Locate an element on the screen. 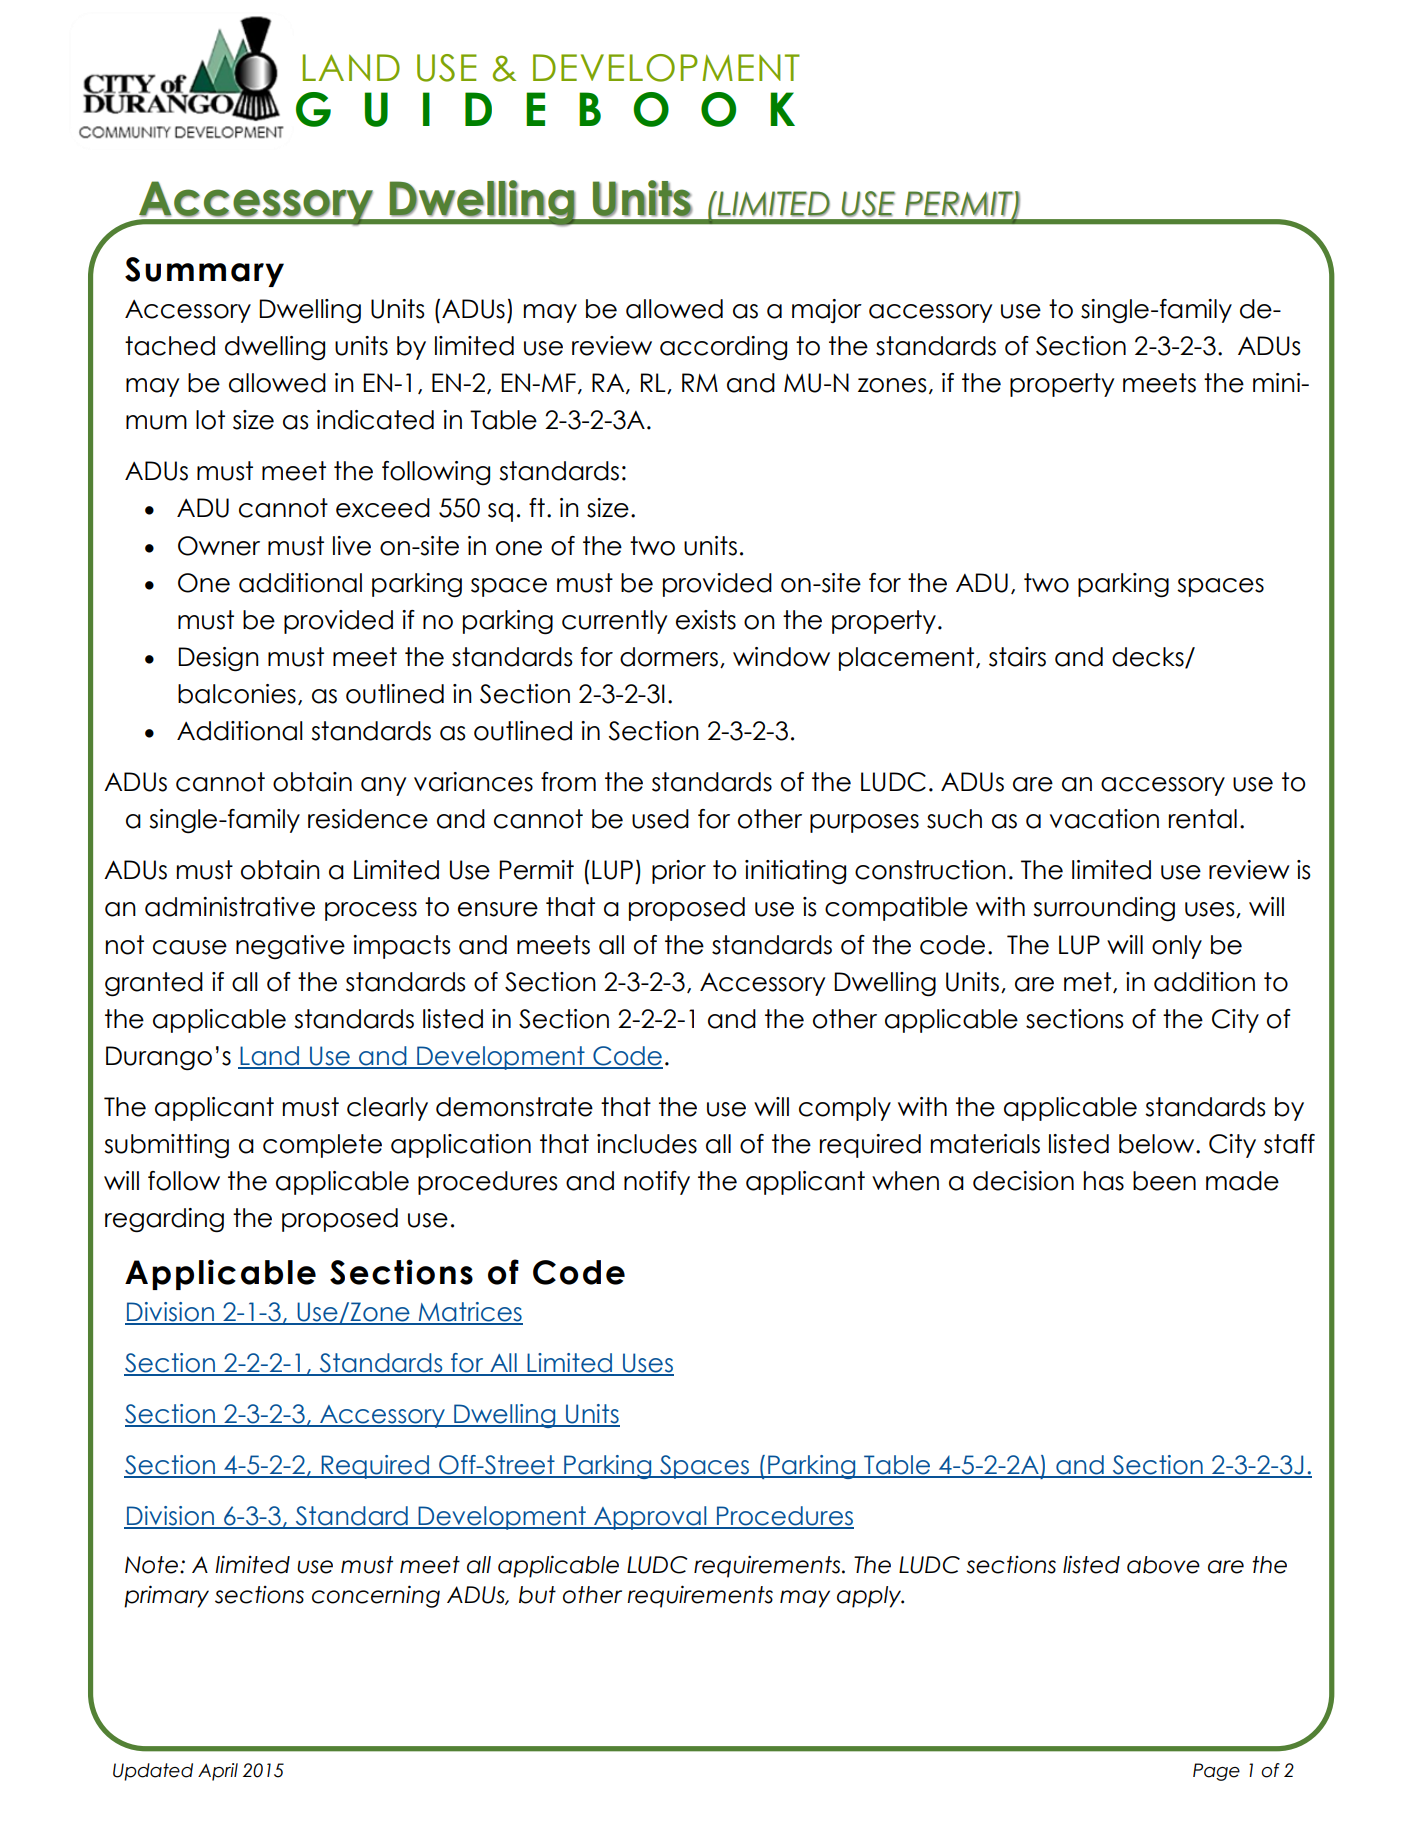 This screenshot has width=1415, height=1832. surrounding is located at coordinates (1104, 909).
